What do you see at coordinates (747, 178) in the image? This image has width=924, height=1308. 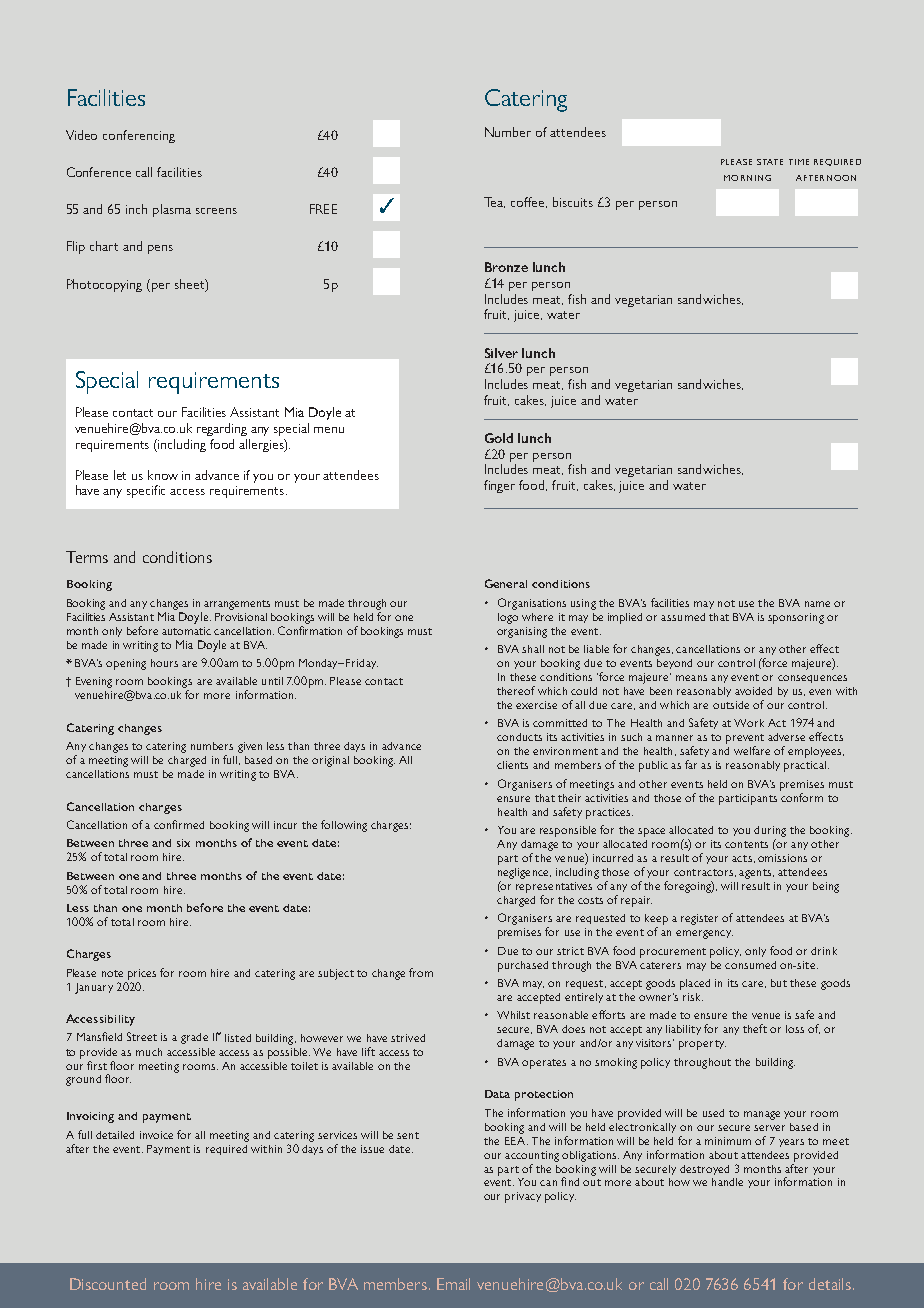 I see `MORNING` at bounding box center [747, 178].
